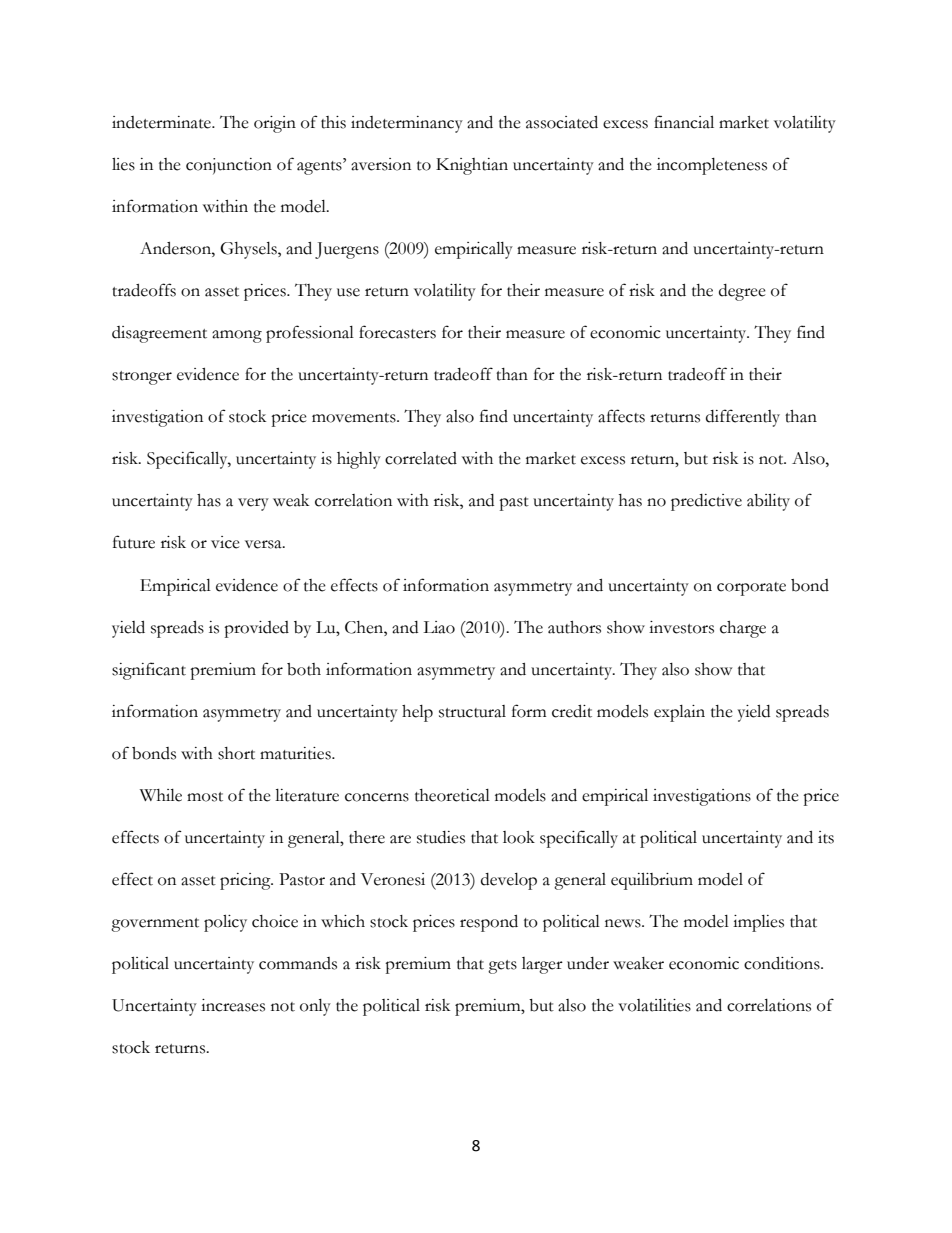  Describe the element at coordinates (225, 542) in the page. I see `vice` at that location.
